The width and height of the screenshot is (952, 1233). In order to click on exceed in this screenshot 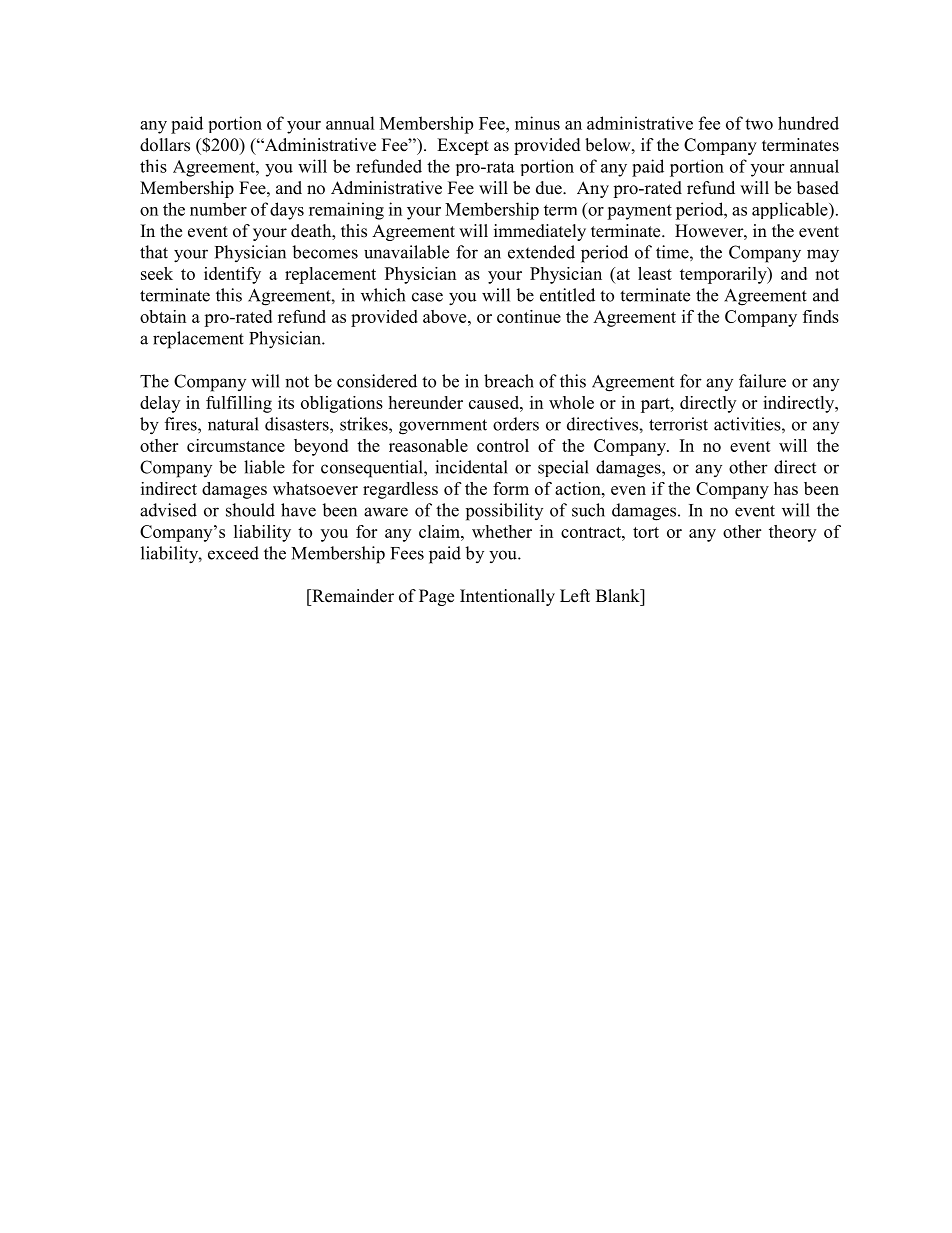, I will do `click(233, 553)`.
